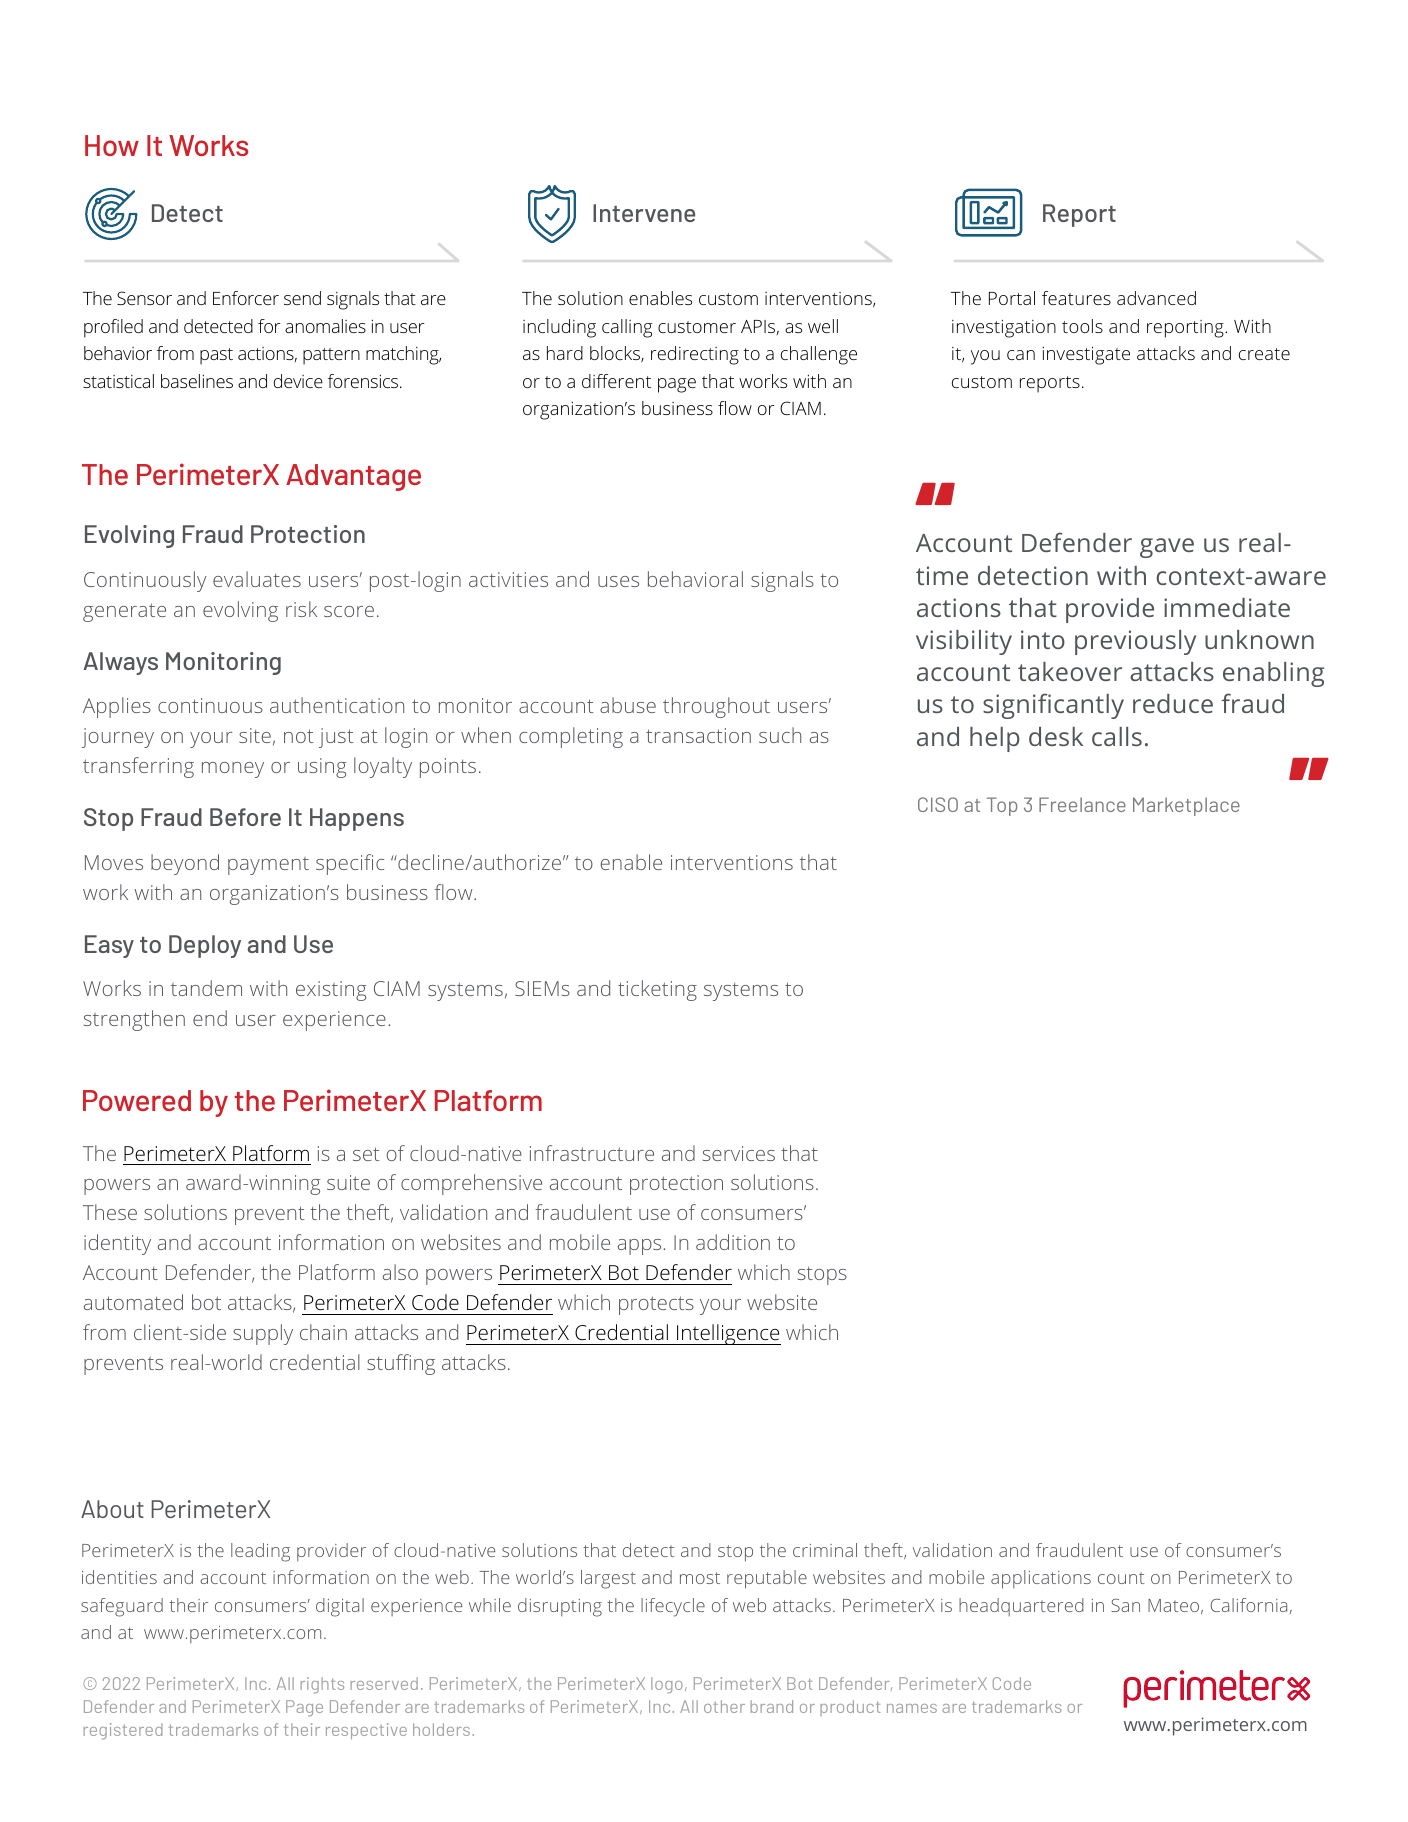  I want to click on logo, so click(667, 1685).
